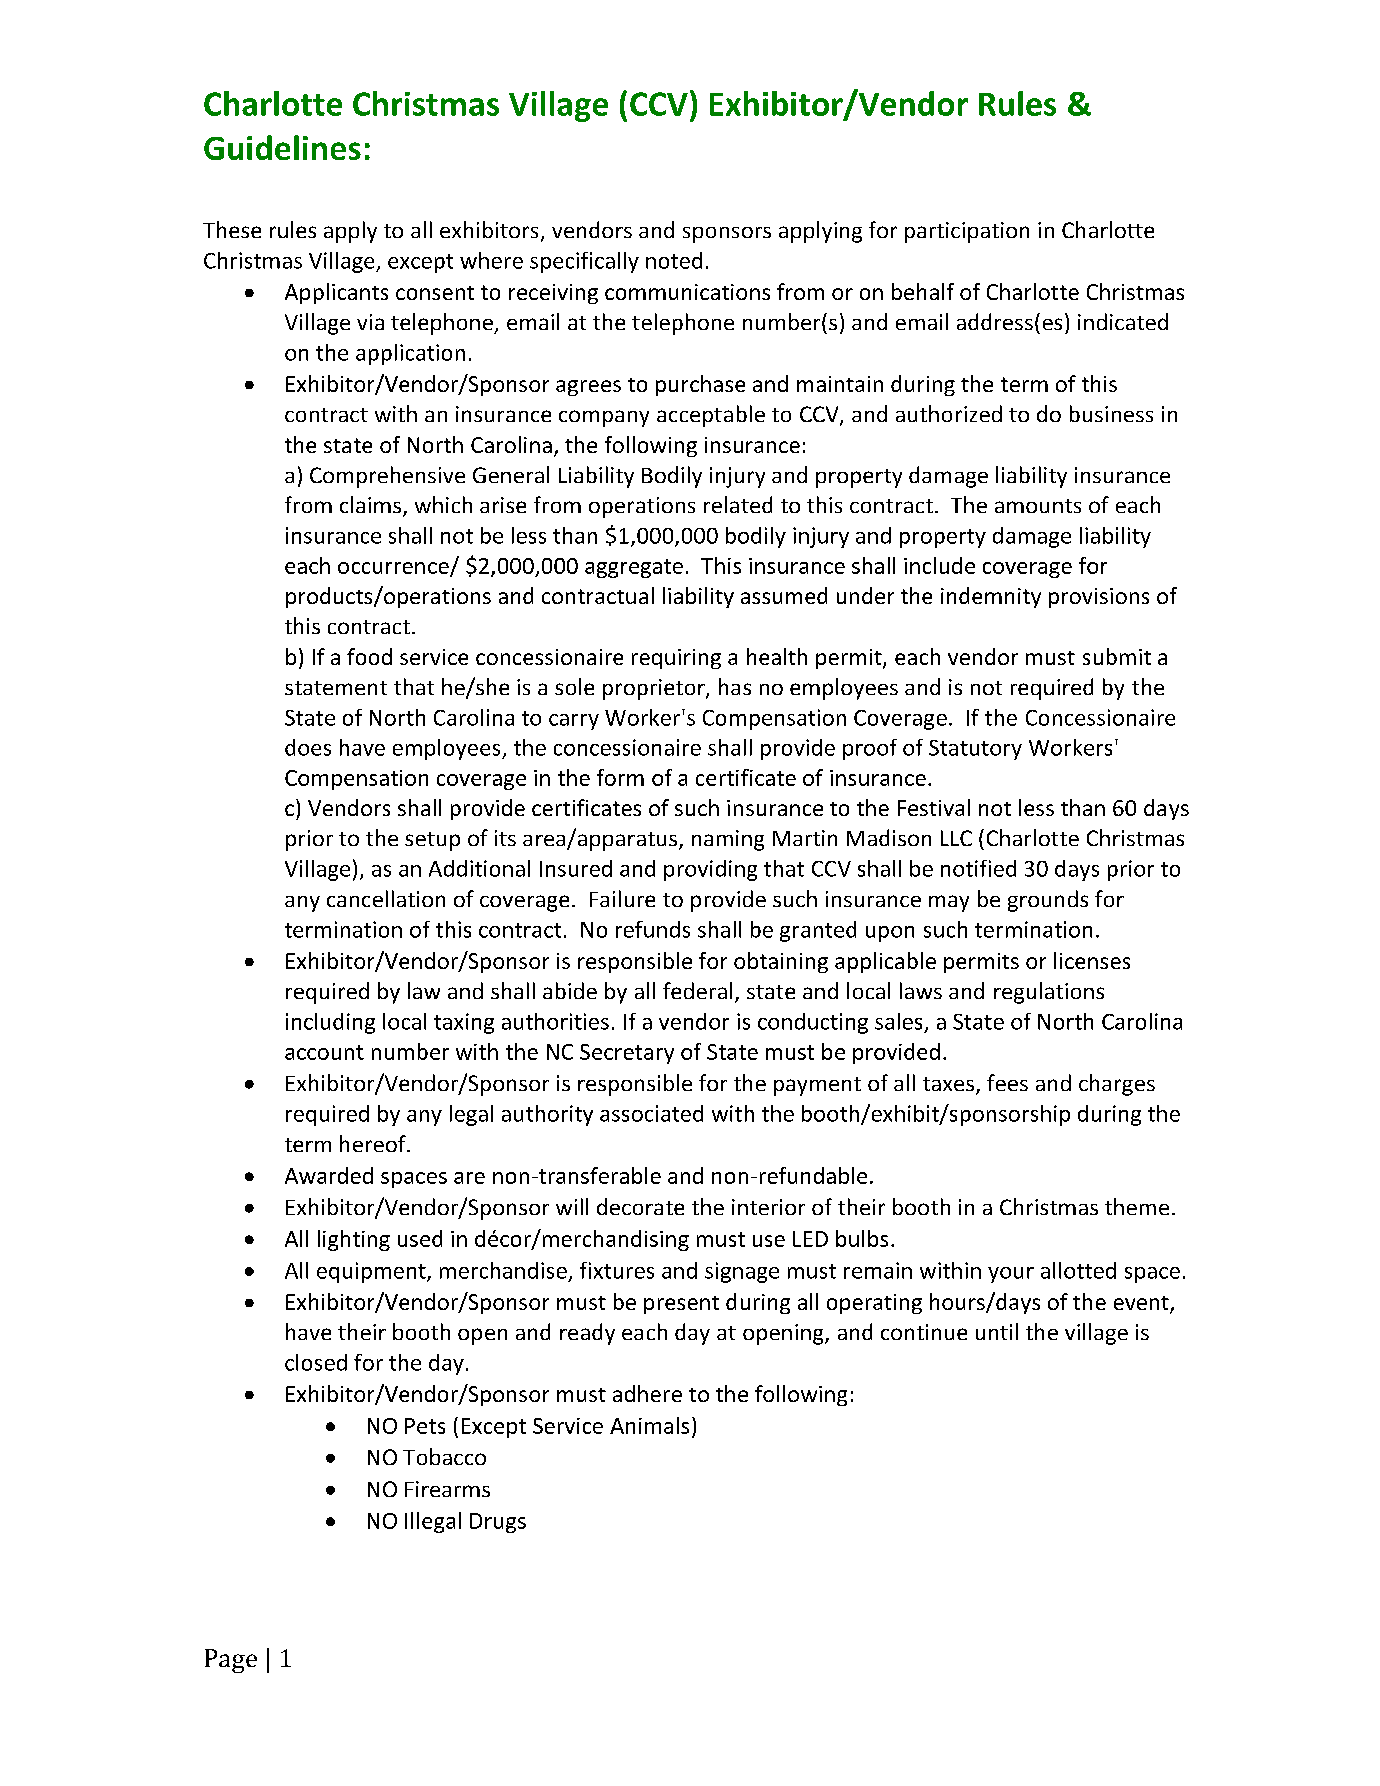 This page has width=1380, height=1786. I want to click on participation, so click(967, 232).
